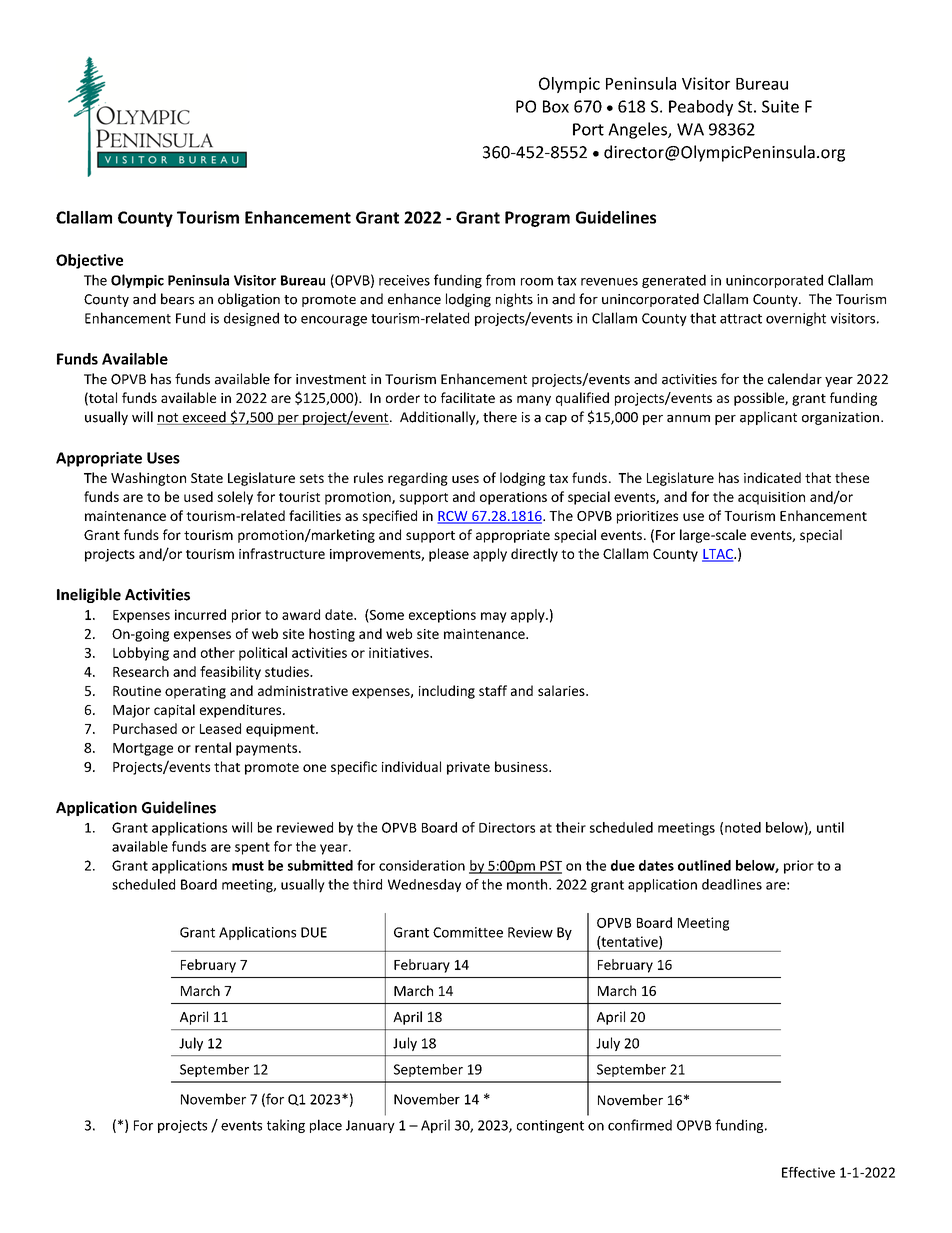 The height and width of the page is (1233, 952). I want to click on facilitate, so click(468, 397).
